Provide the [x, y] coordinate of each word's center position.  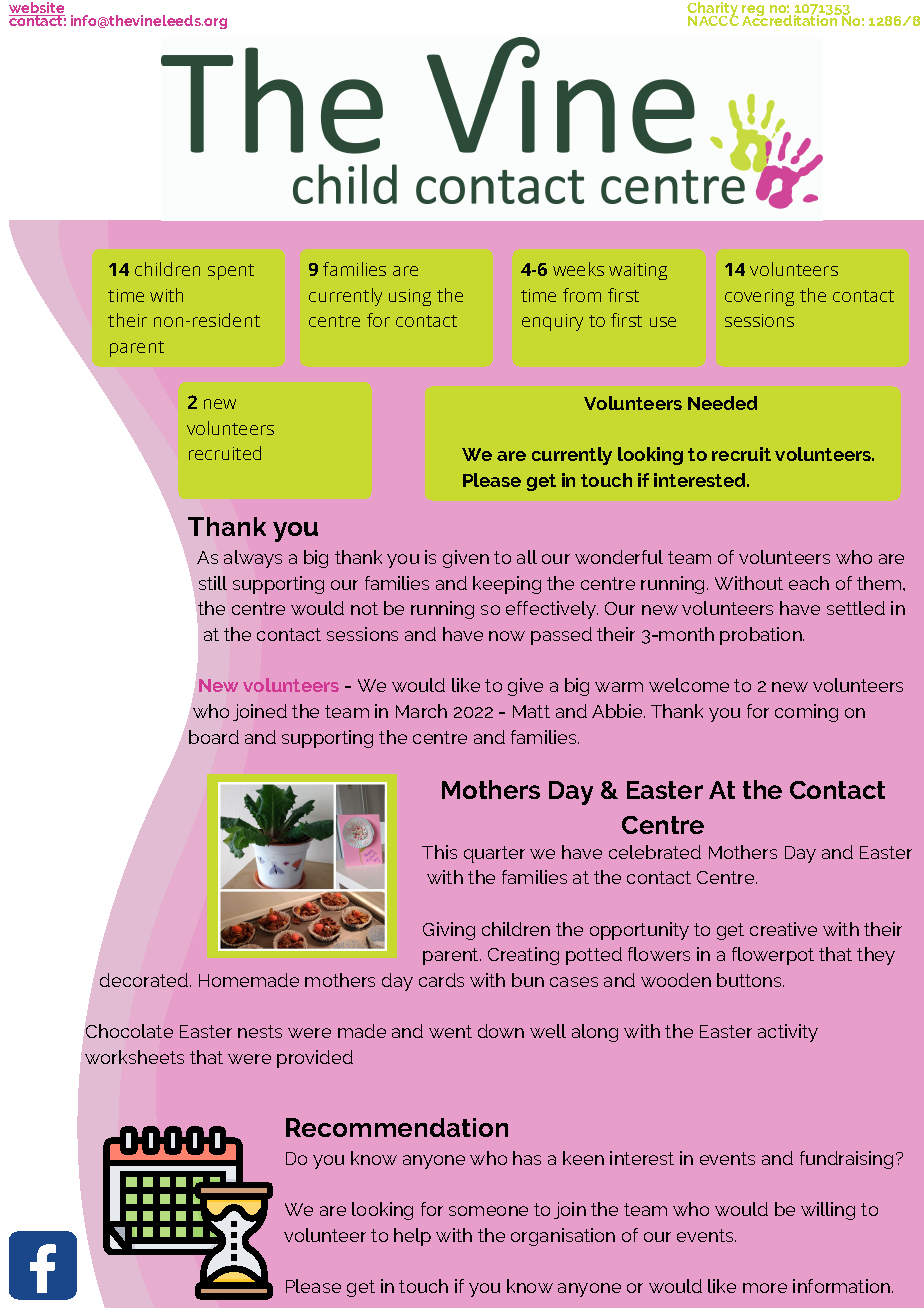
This [439, 852]
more [765, 1288]
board [214, 737]
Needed [722, 403]
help [412, 1237]
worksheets [134, 1057]
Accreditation [791, 19]
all [527, 557]
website [37, 9]
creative [783, 929]
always [253, 559]
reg [754, 12]
